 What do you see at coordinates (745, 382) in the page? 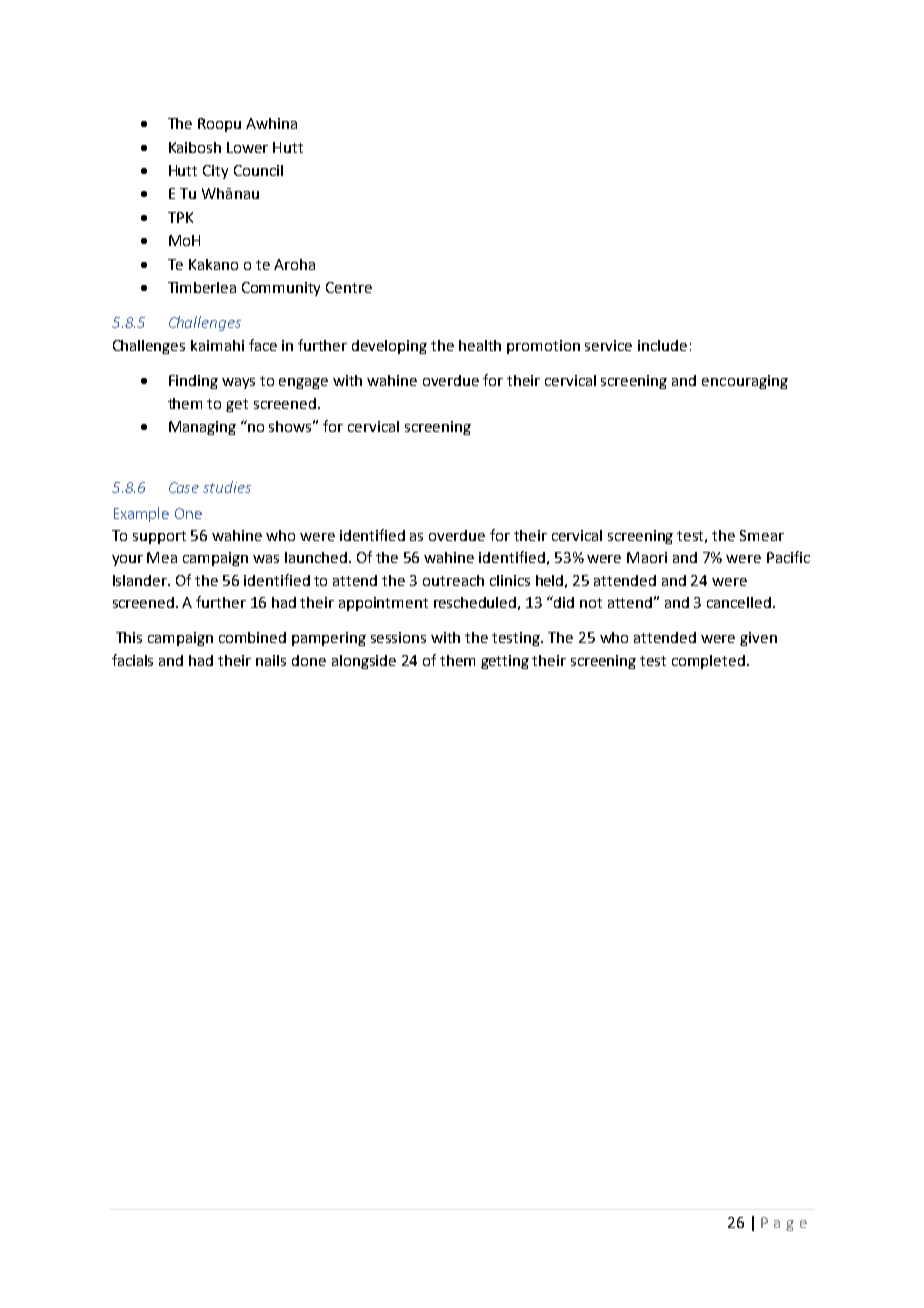
I see `encouraging` at bounding box center [745, 382].
